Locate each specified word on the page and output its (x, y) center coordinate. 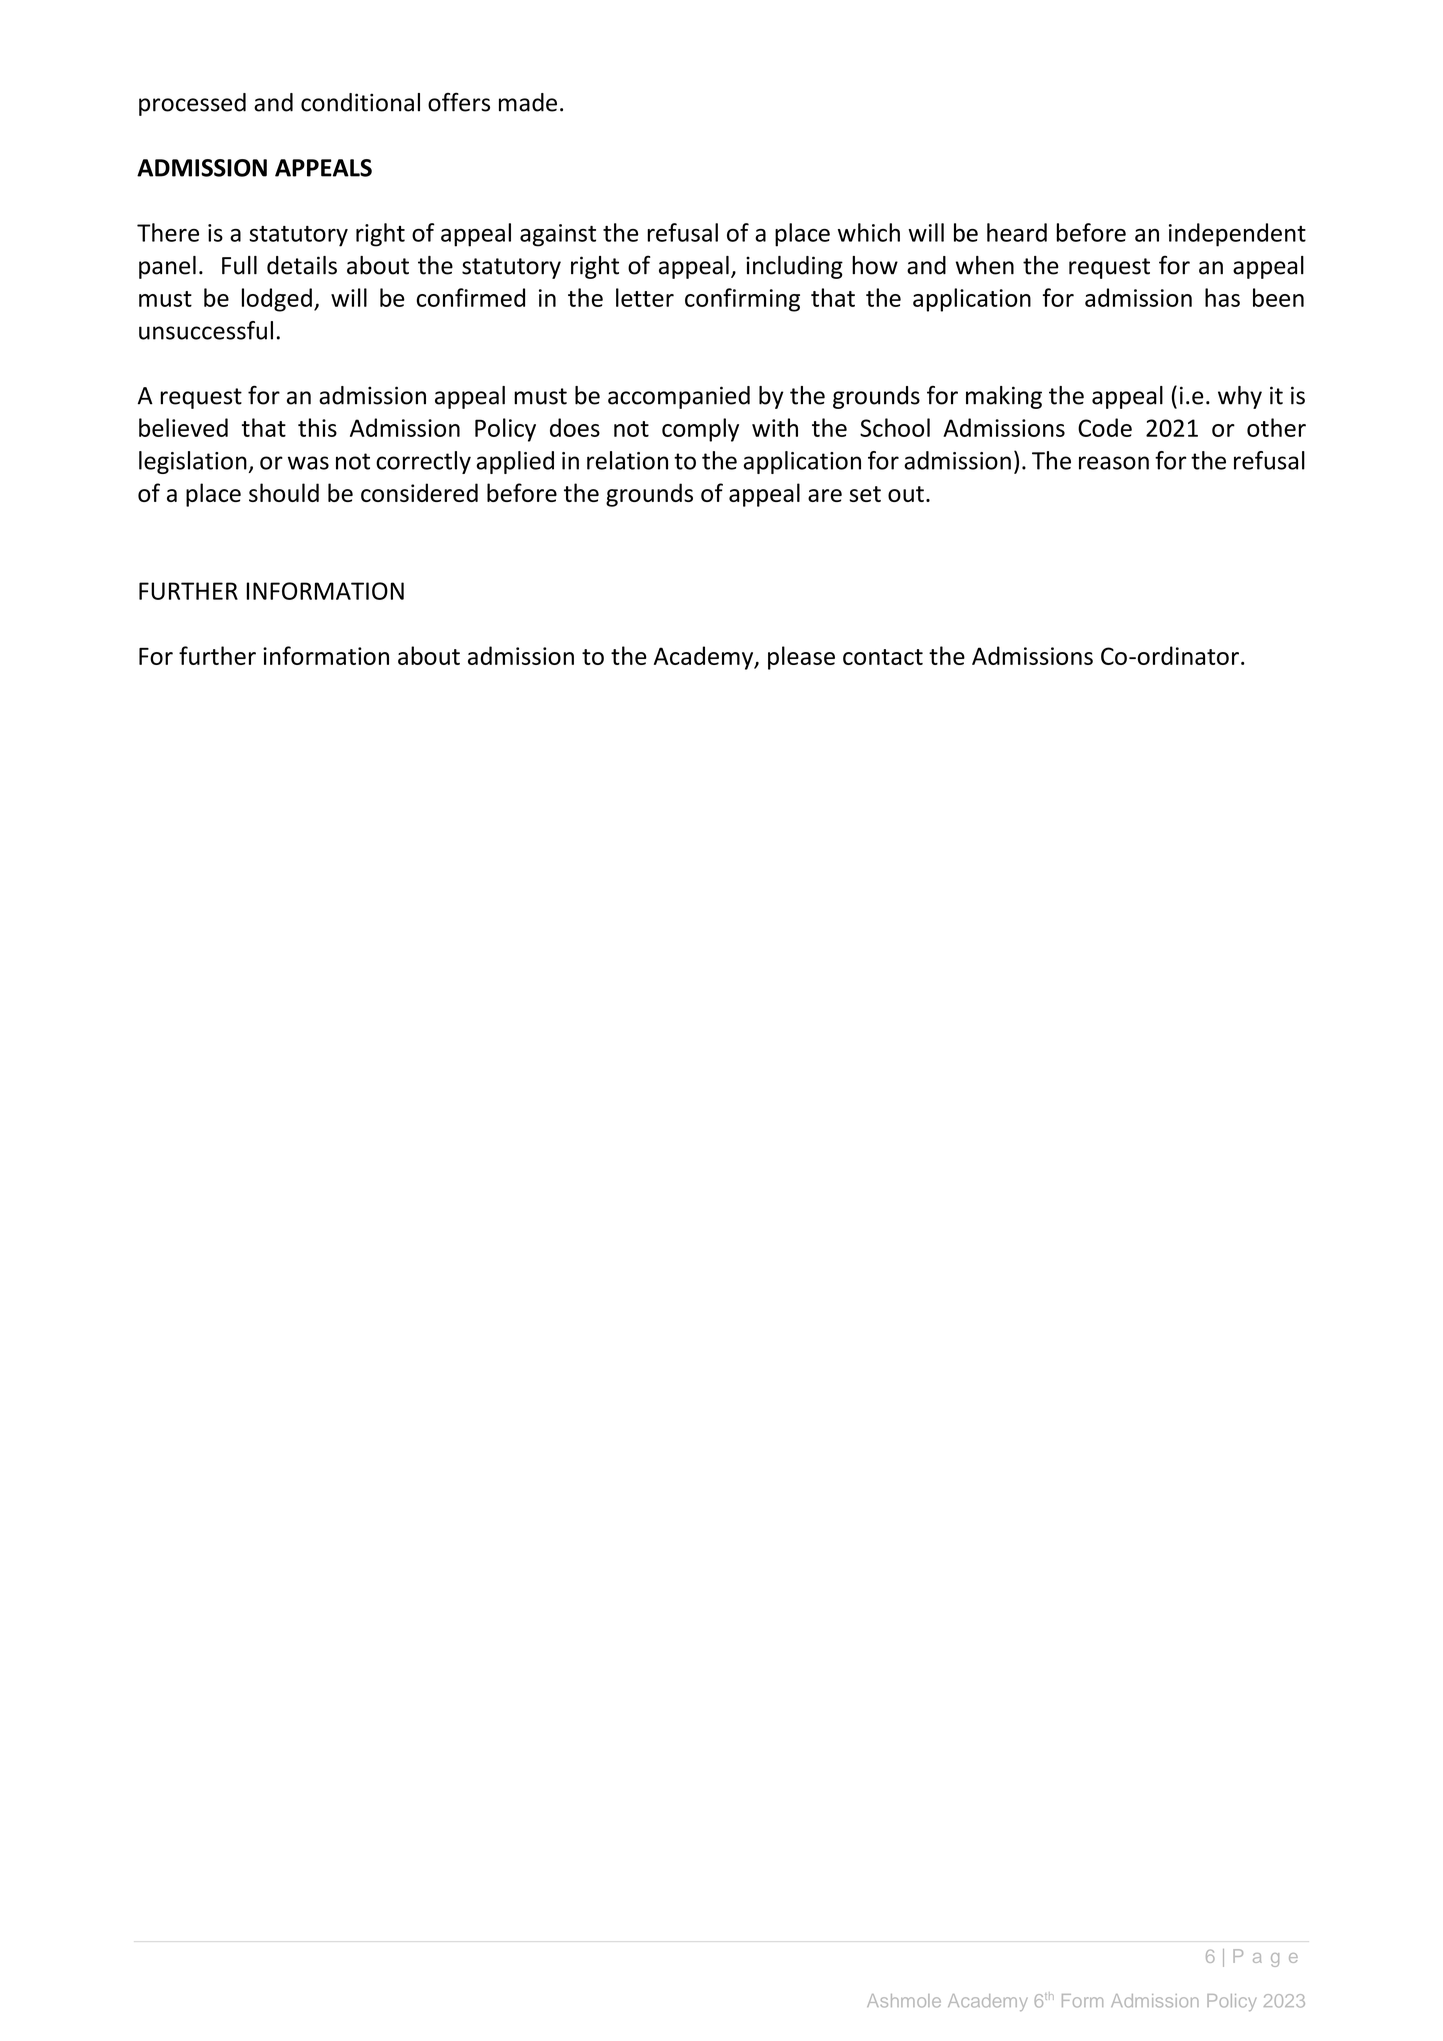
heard (1017, 232)
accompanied (679, 397)
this (317, 427)
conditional (360, 102)
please (801, 658)
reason (1114, 463)
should (284, 492)
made (528, 102)
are (825, 495)
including (794, 267)
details (302, 265)
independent (1237, 235)
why (1240, 397)
